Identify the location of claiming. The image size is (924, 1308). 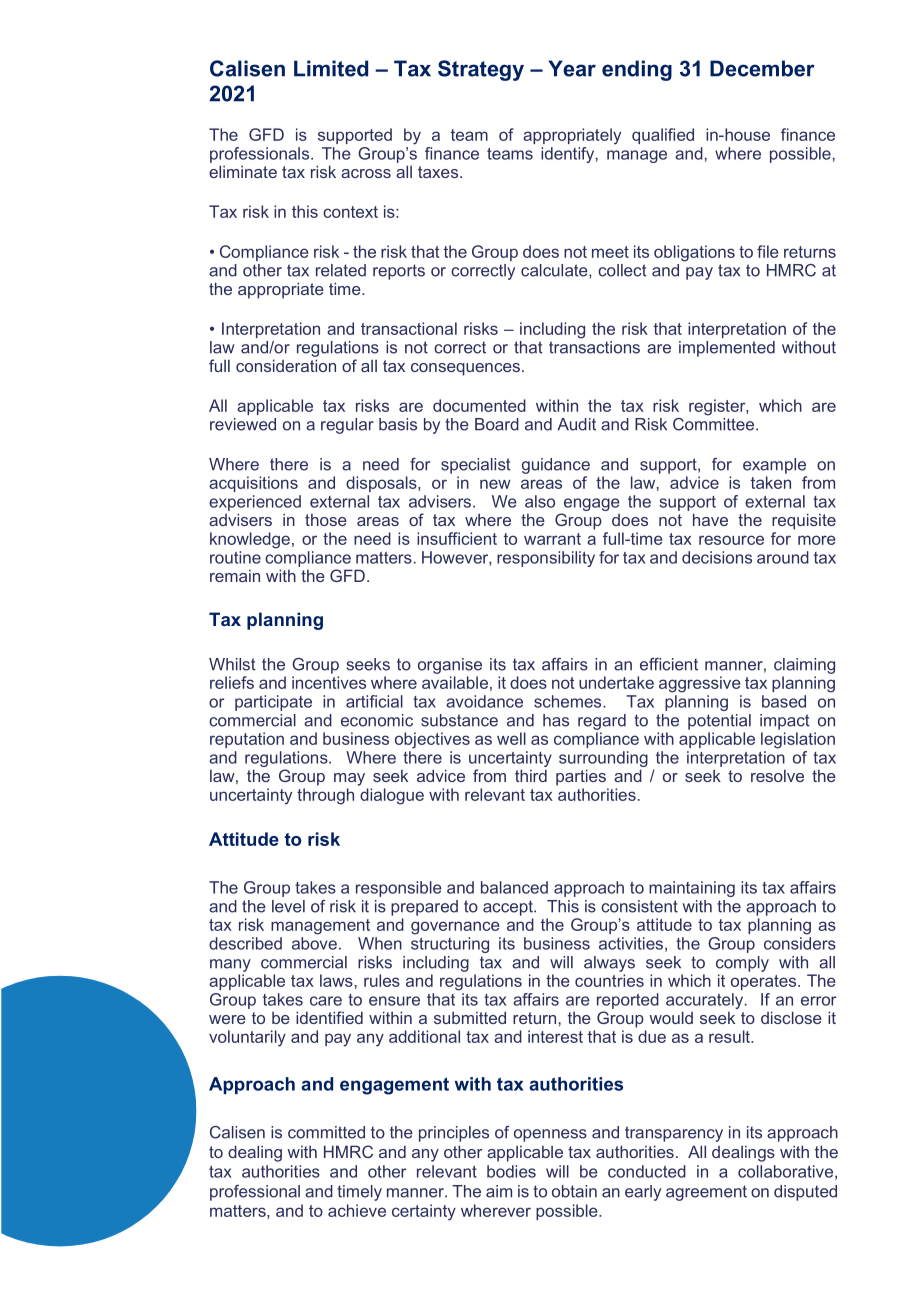
(804, 666).
